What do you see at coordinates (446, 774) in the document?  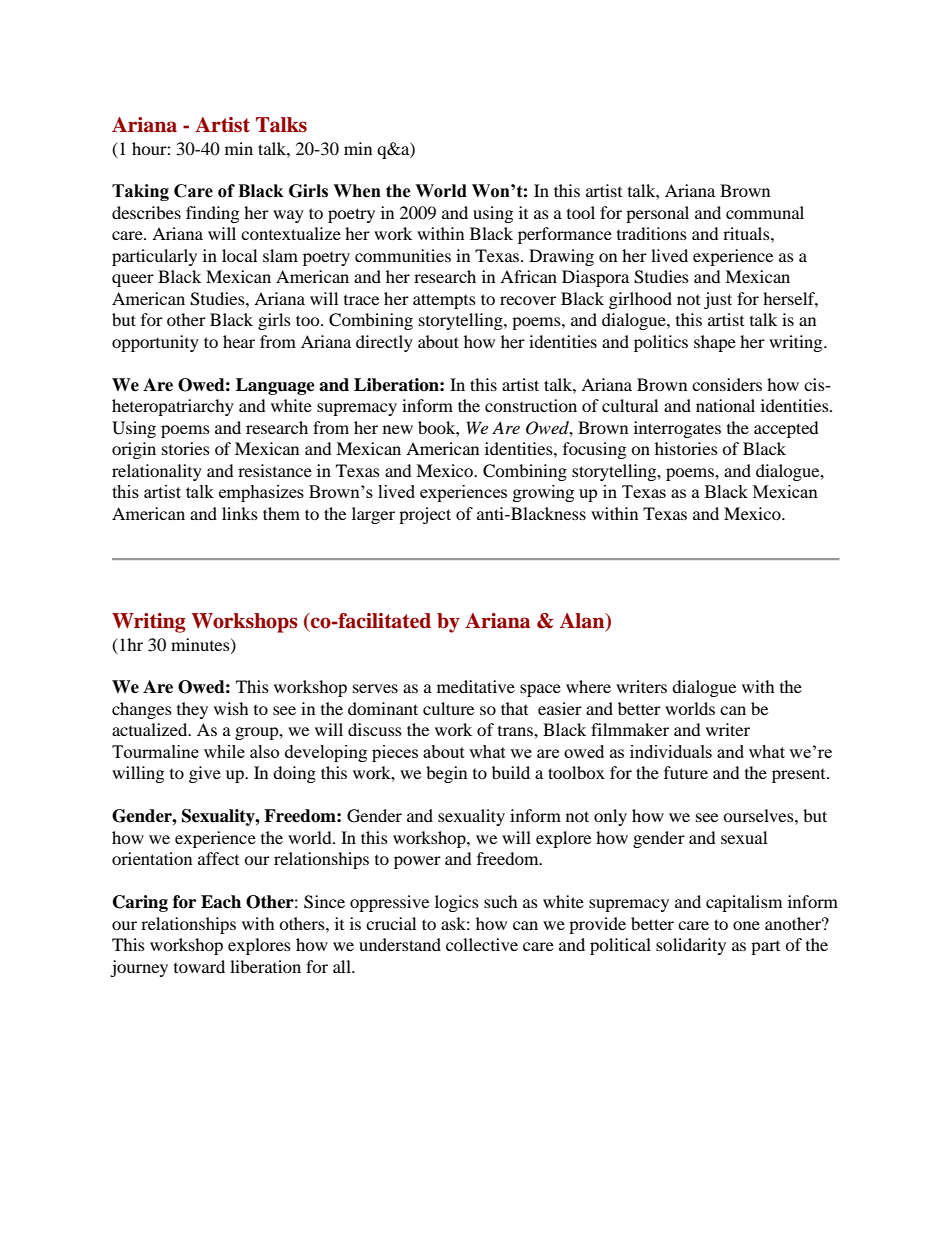 I see `begin` at bounding box center [446, 774].
